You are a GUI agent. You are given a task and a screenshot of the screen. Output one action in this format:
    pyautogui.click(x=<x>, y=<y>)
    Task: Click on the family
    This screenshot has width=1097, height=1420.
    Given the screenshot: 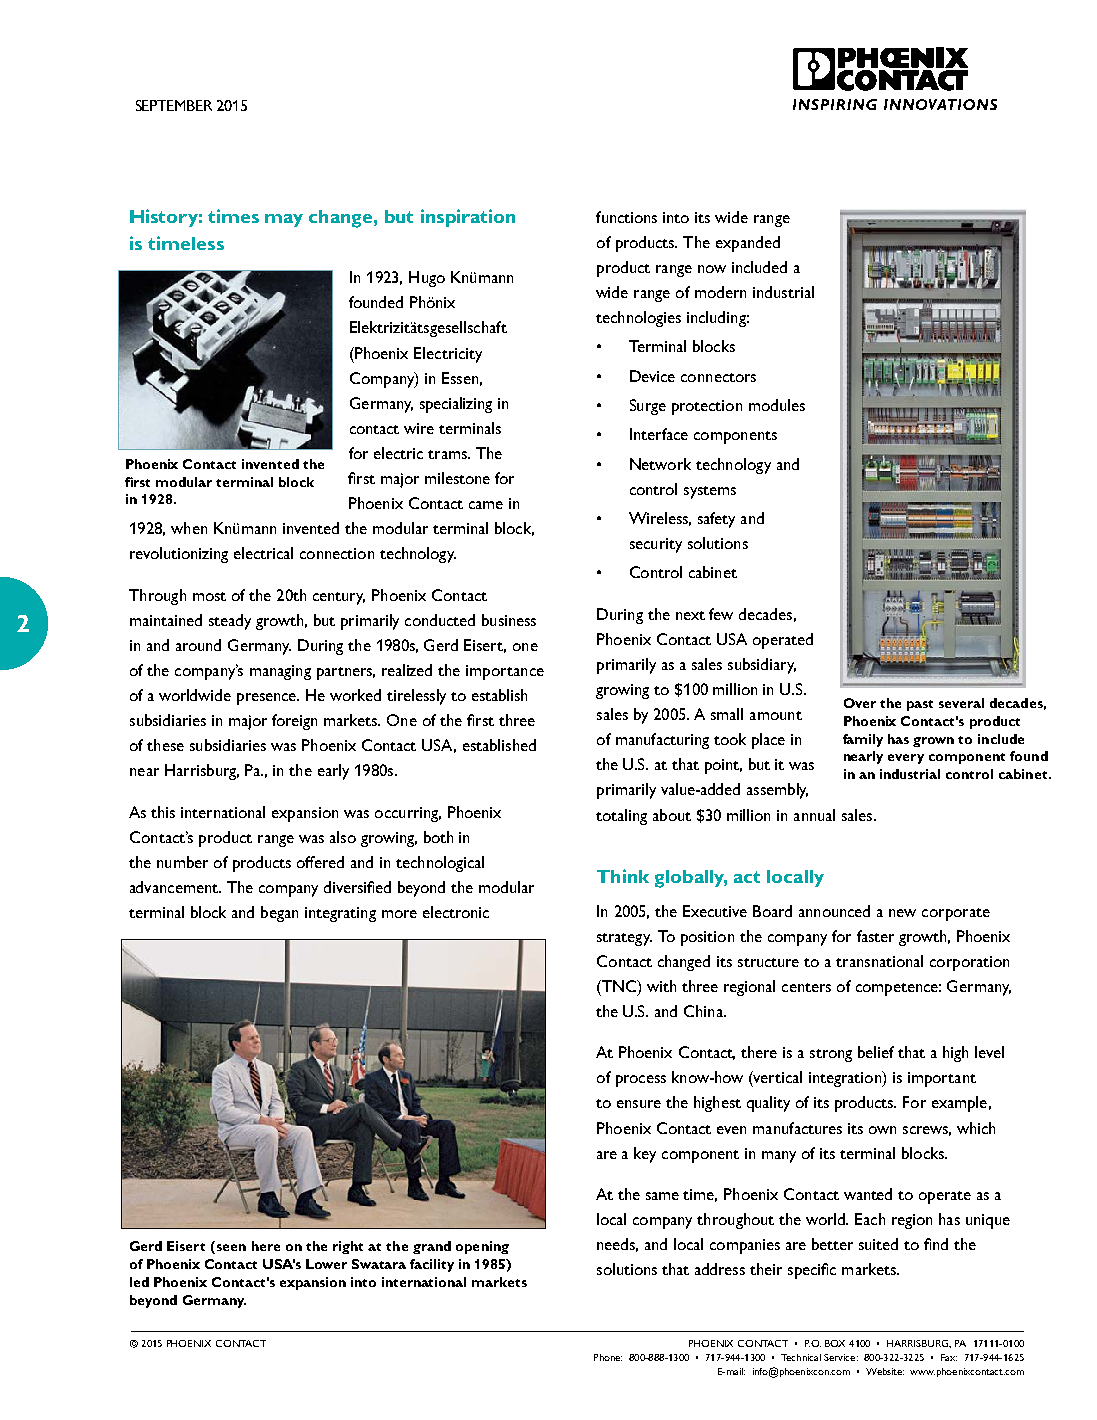 What is the action you would take?
    pyautogui.click(x=863, y=740)
